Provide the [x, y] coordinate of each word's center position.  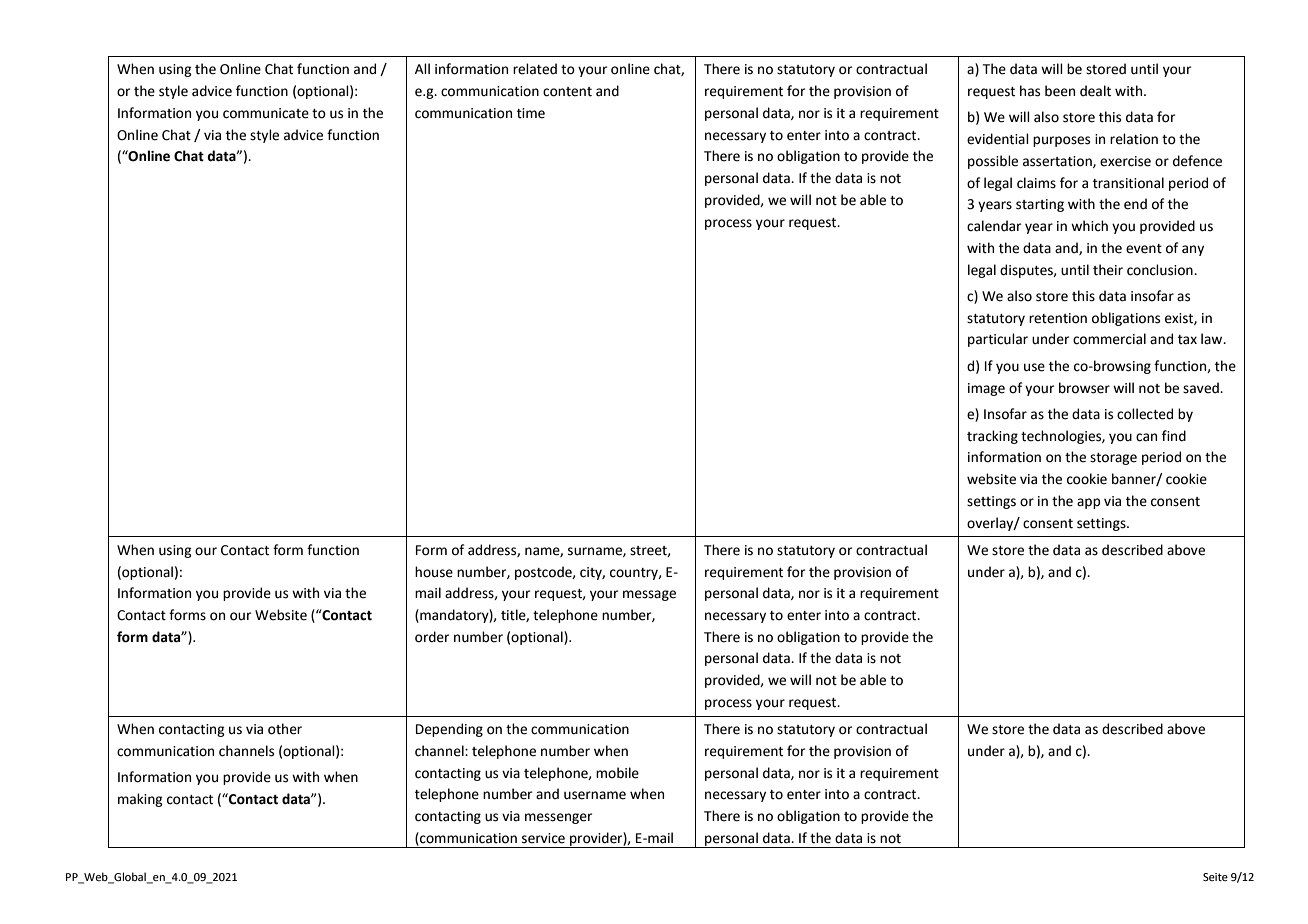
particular [998, 340]
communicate [266, 113]
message [649, 595]
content [567, 92]
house [434, 572]
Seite [1215, 877]
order [432, 637]
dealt [1095, 91]
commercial [1109, 339]
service [543, 838]
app [1088, 503]
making [140, 800]
